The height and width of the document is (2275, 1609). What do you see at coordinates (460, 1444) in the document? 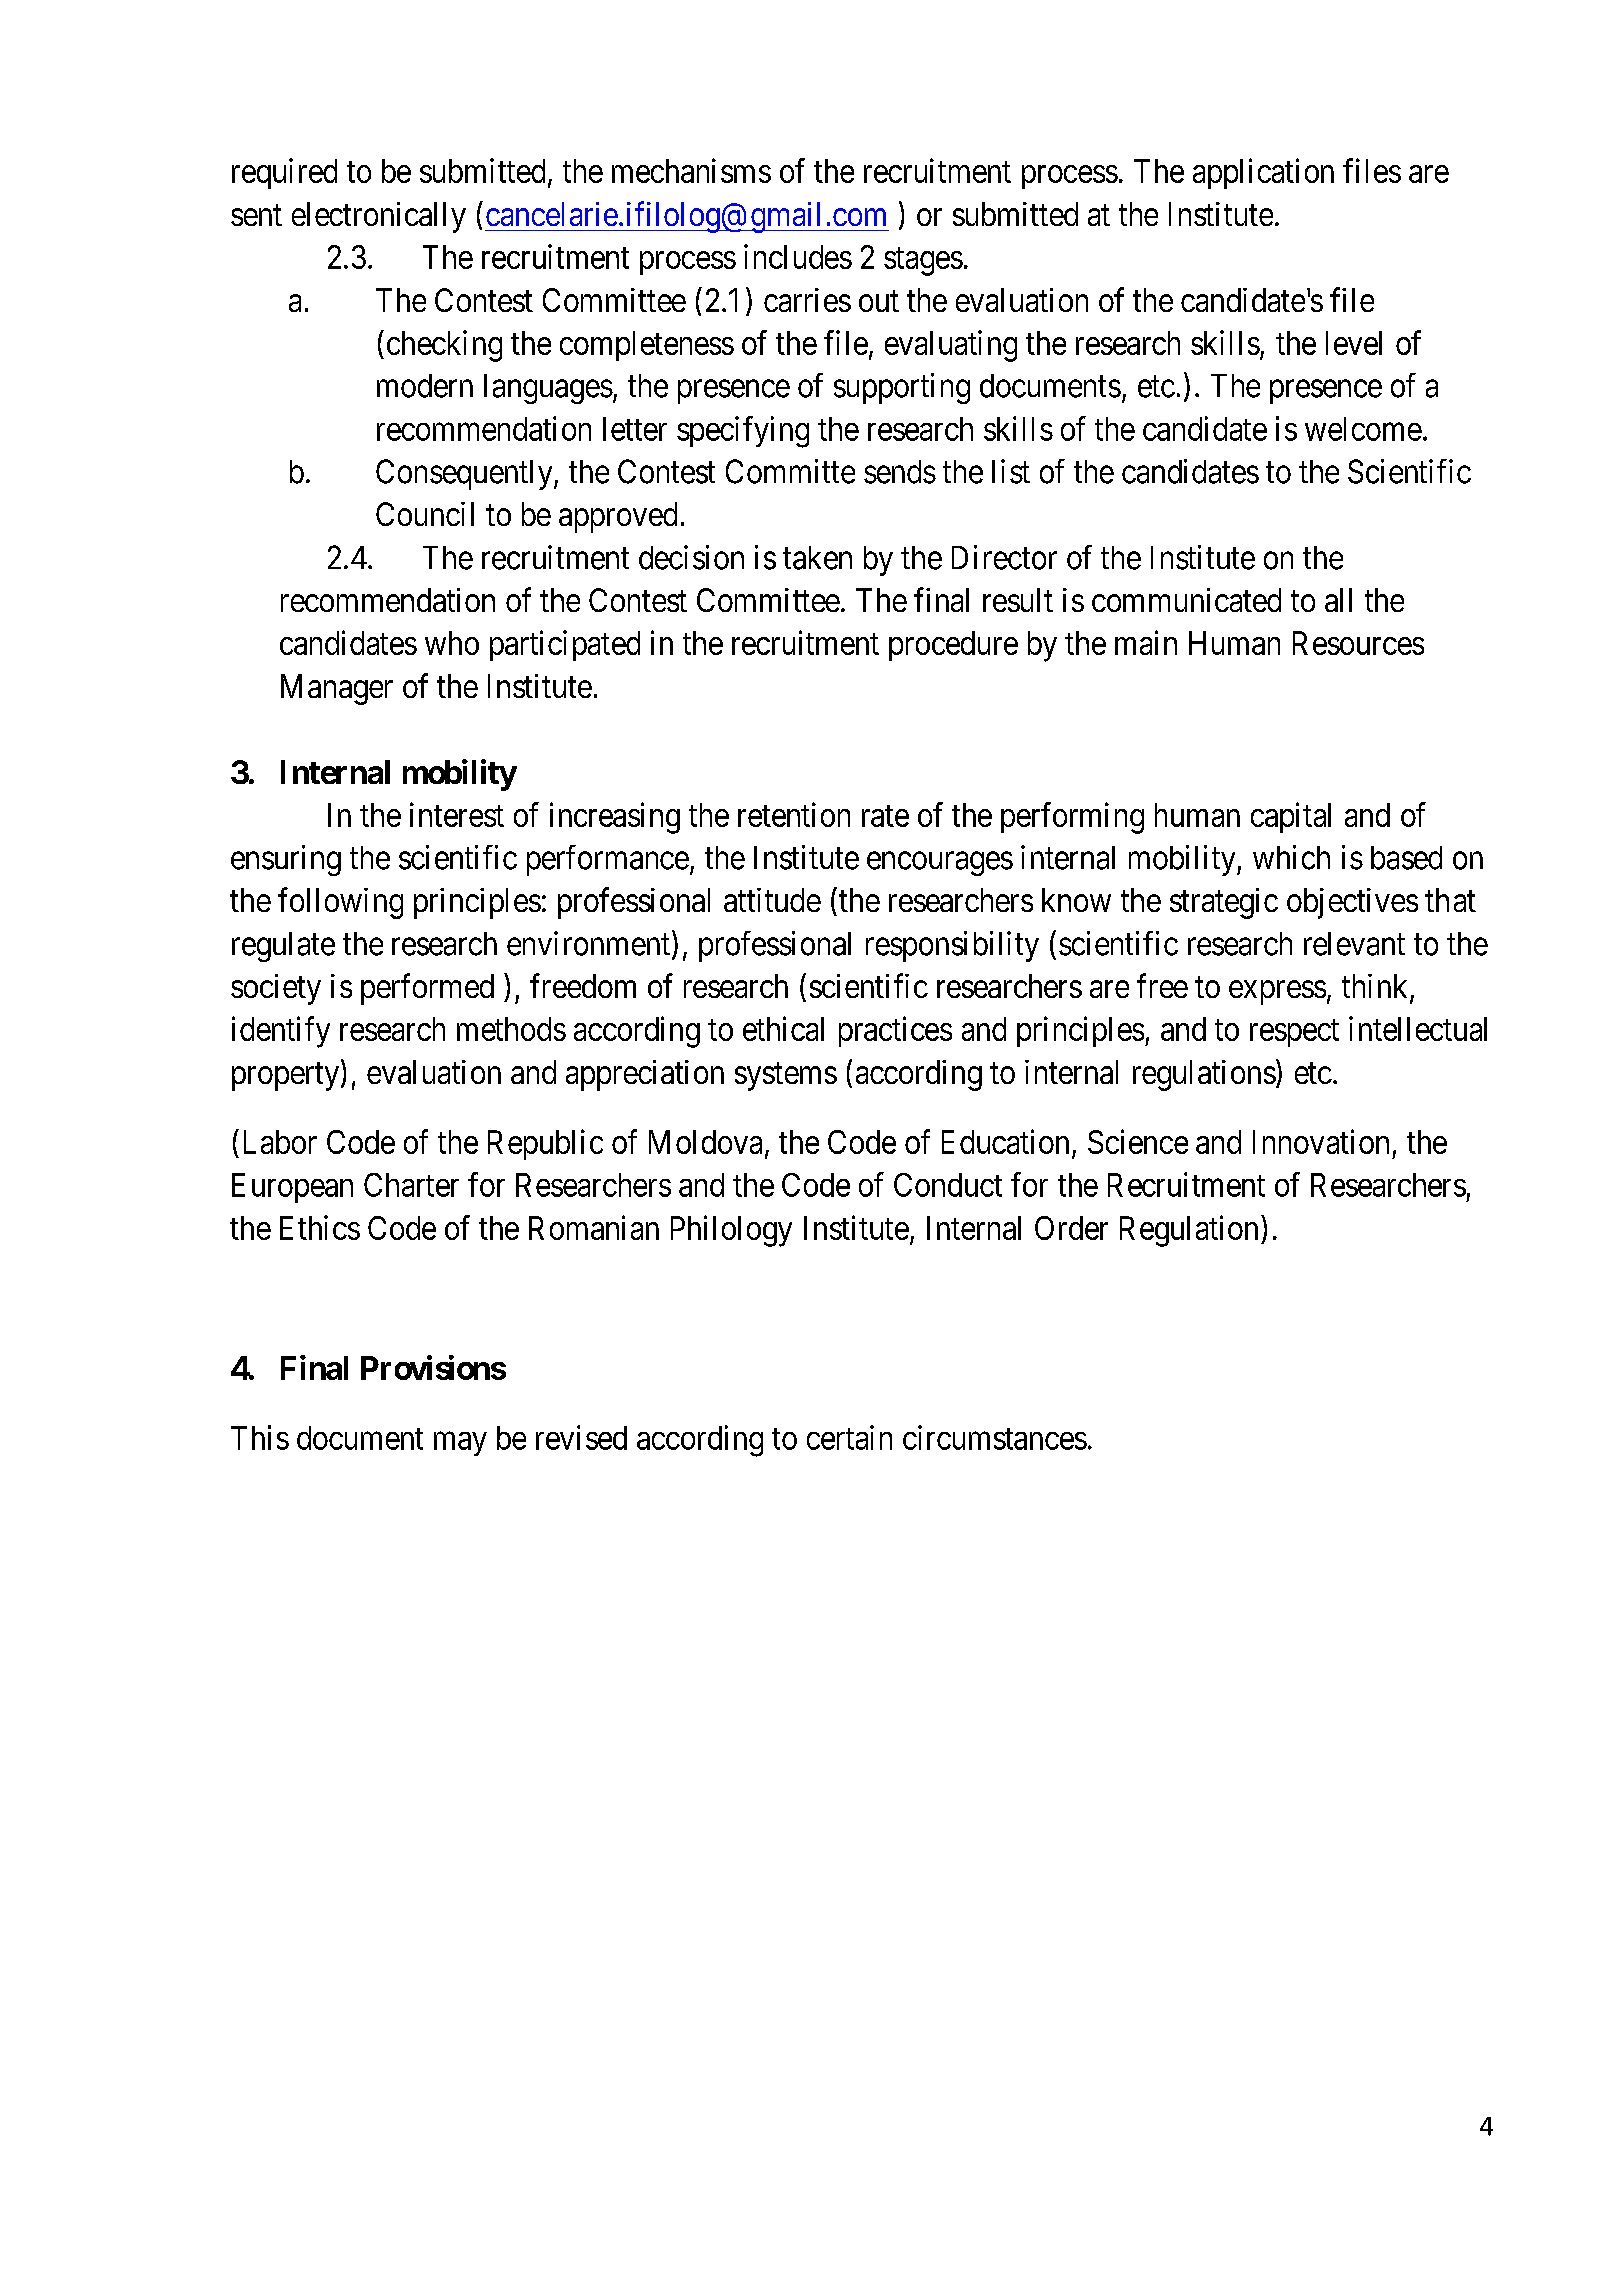
I see `may` at bounding box center [460, 1444].
